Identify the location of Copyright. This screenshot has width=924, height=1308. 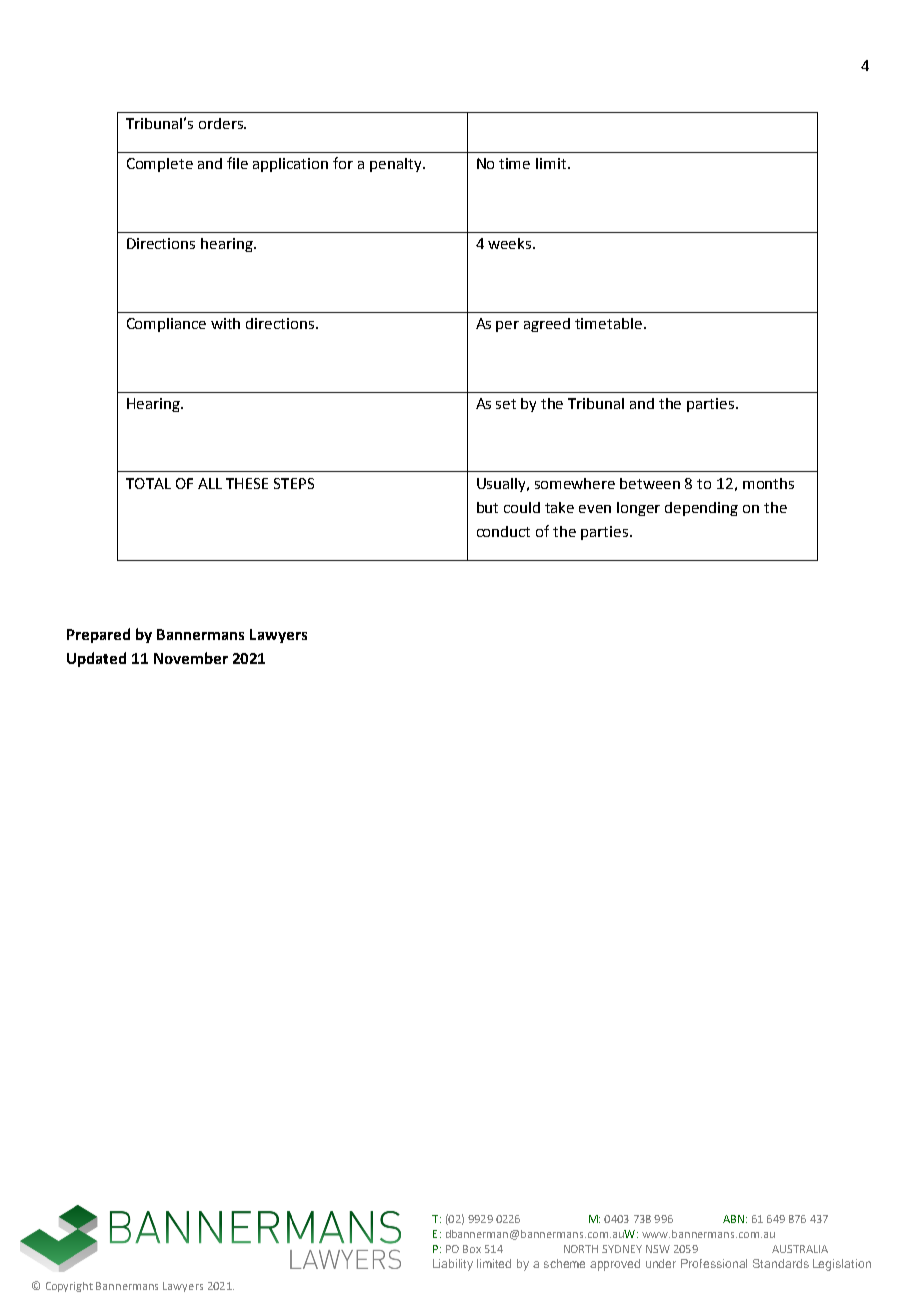
(69, 1287).
